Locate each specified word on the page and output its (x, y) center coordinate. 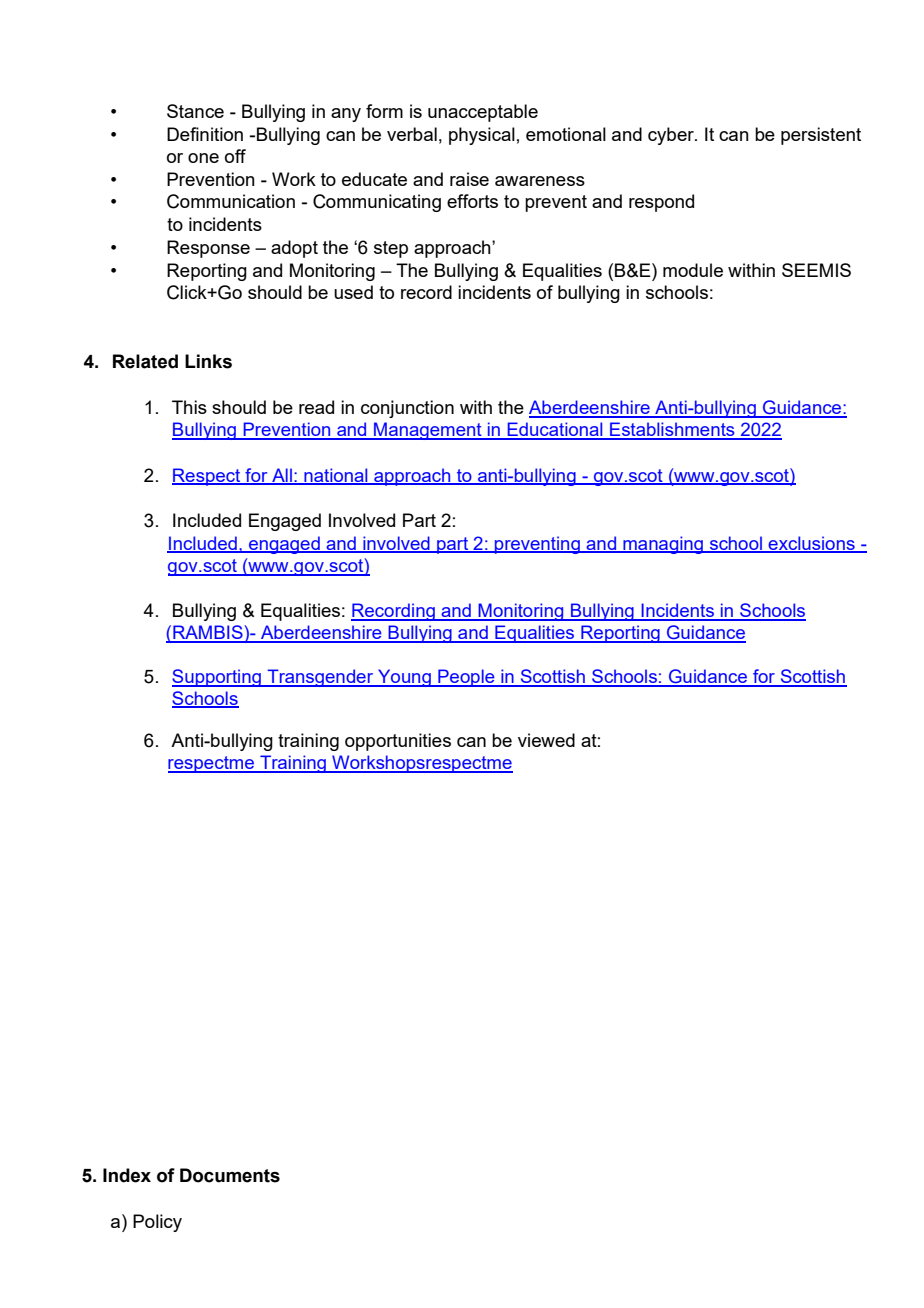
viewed (546, 740)
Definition (205, 134)
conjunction (407, 409)
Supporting (217, 678)
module (693, 270)
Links (208, 361)
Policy (157, 1223)
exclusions (812, 544)
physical (482, 136)
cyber (672, 136)
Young (404, 678)
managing (663, 545)
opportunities (398, 742)
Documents (230, 1175)
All (282, 476)
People (466, 678)
